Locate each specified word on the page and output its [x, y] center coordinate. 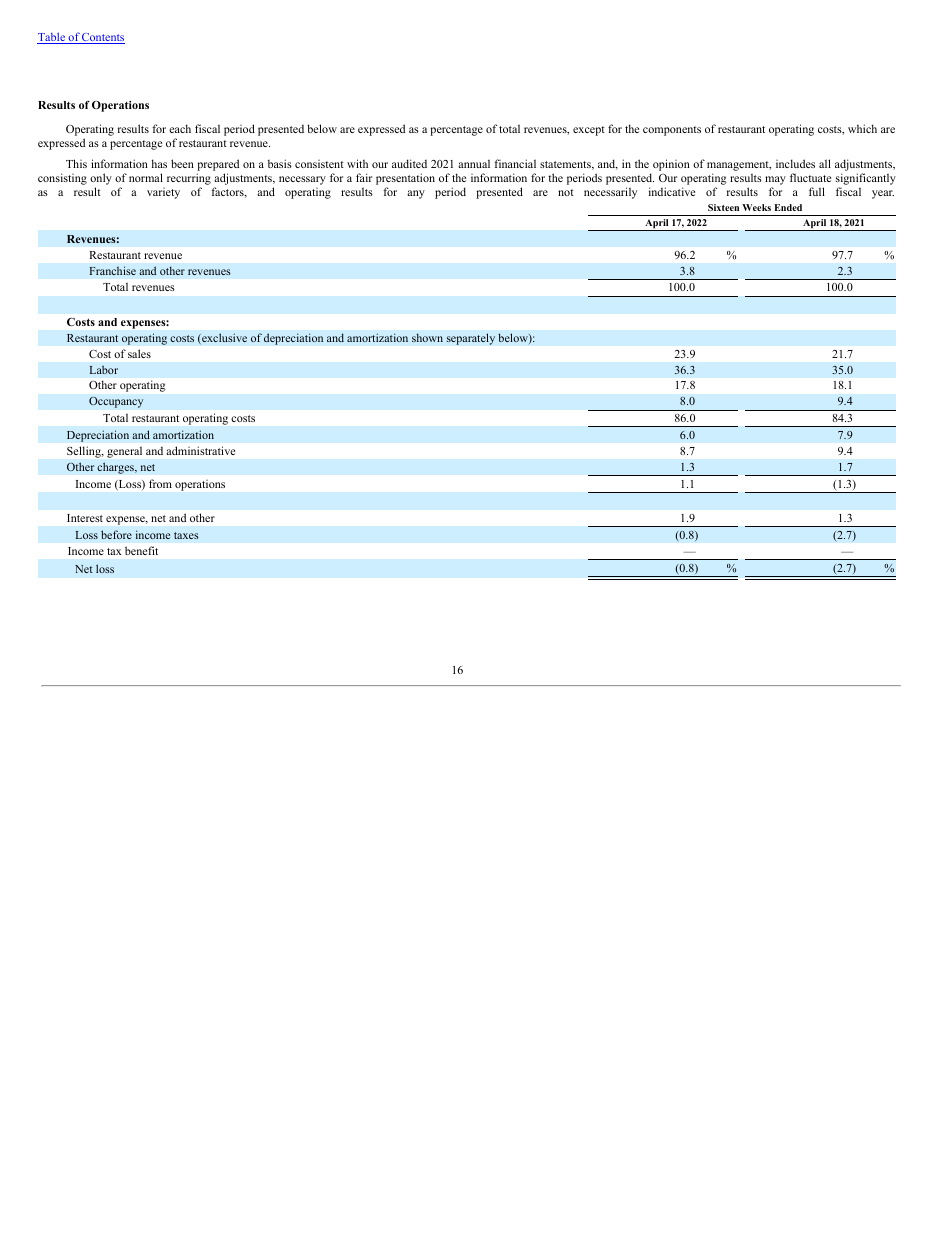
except [589, 131]
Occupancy [116, 402]
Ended [788, 207]
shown [427, 337]
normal [146, 177]
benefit [141, 550]
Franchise [112, 270]
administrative [200, 450]
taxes [186, 535]
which [862, 128]
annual [474, 163]
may [775, 182]
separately [470, 339]
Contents [102, 38]
